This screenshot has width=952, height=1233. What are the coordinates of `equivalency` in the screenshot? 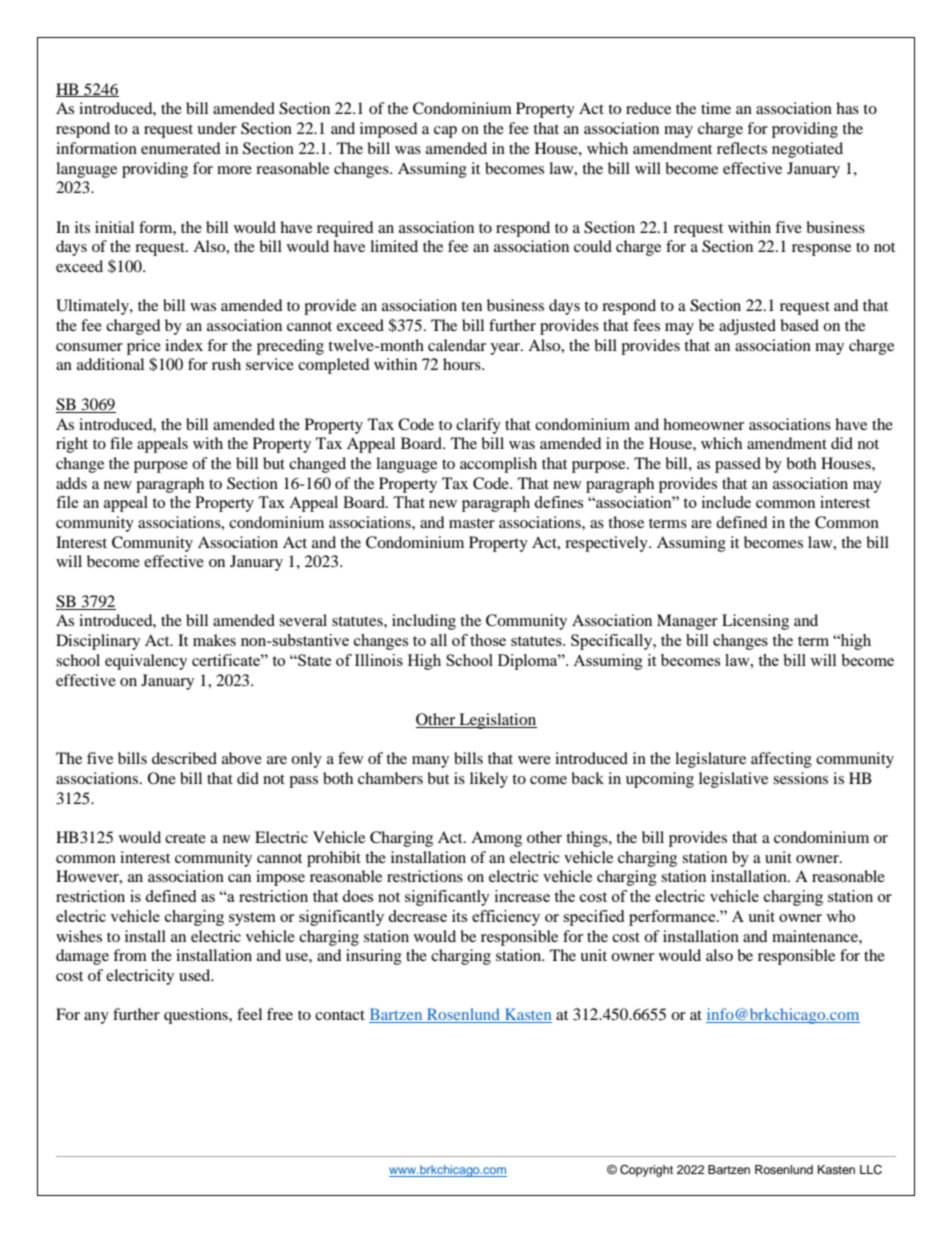 It's located at (146, 662).
